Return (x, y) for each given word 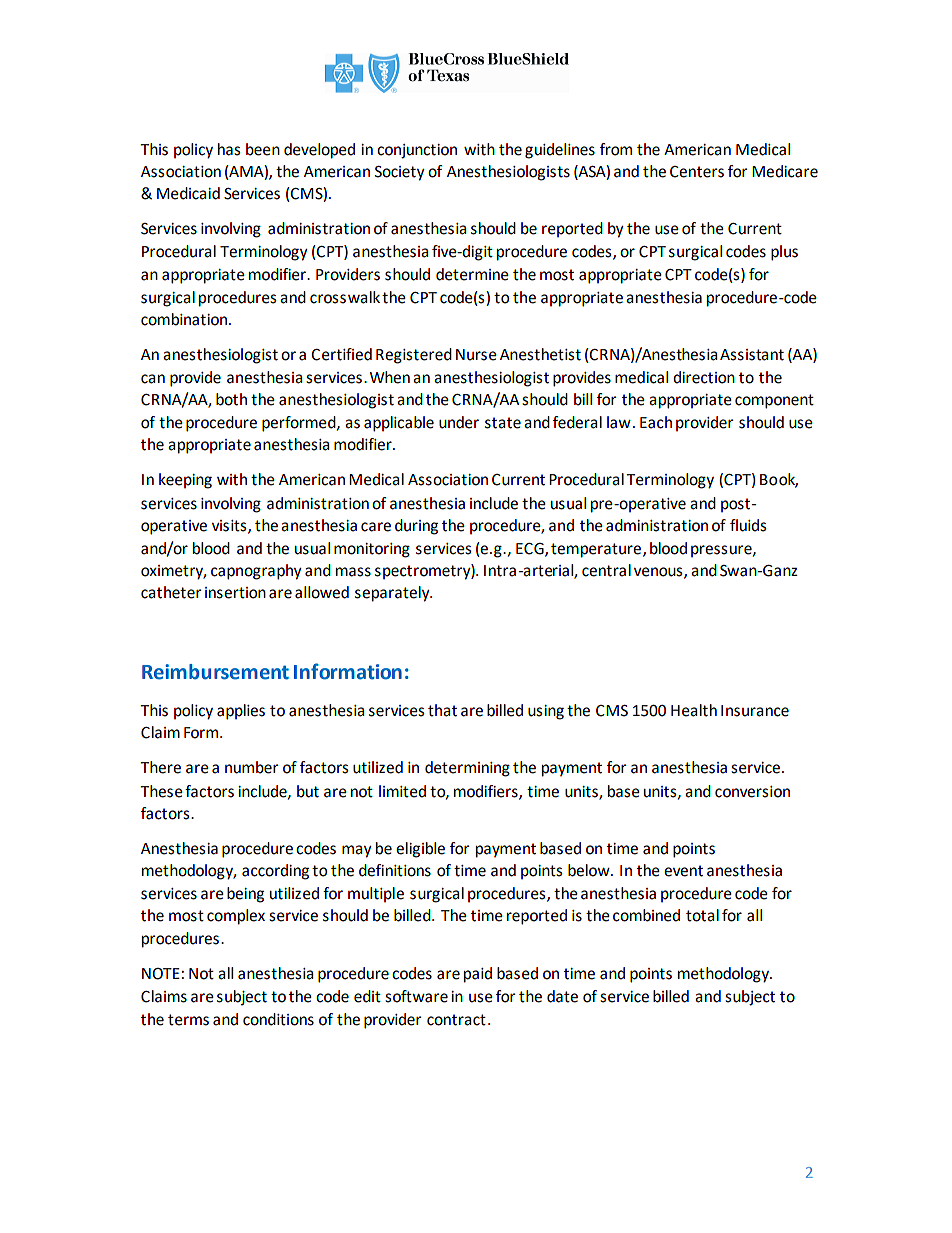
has (229, 149)
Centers (697, 172)
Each (656, 422)
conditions (278, 1019)
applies (241, 712)
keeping (185, 481)
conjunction (417, 151)
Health (694, 710)
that (442, 710)
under (459, 422)
